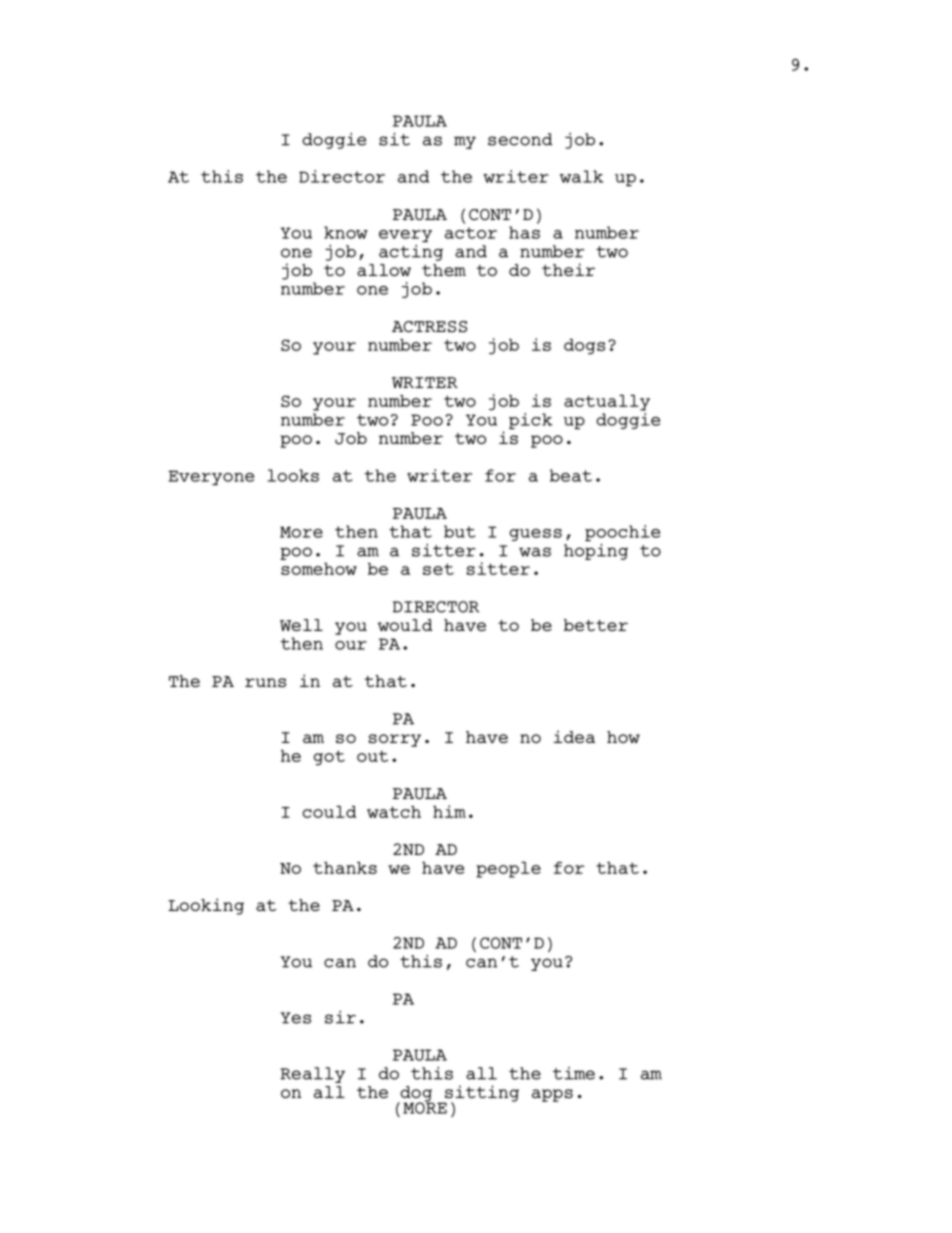 The image size is (952, 1233). I want to click on somehow, so click(319, 569).
